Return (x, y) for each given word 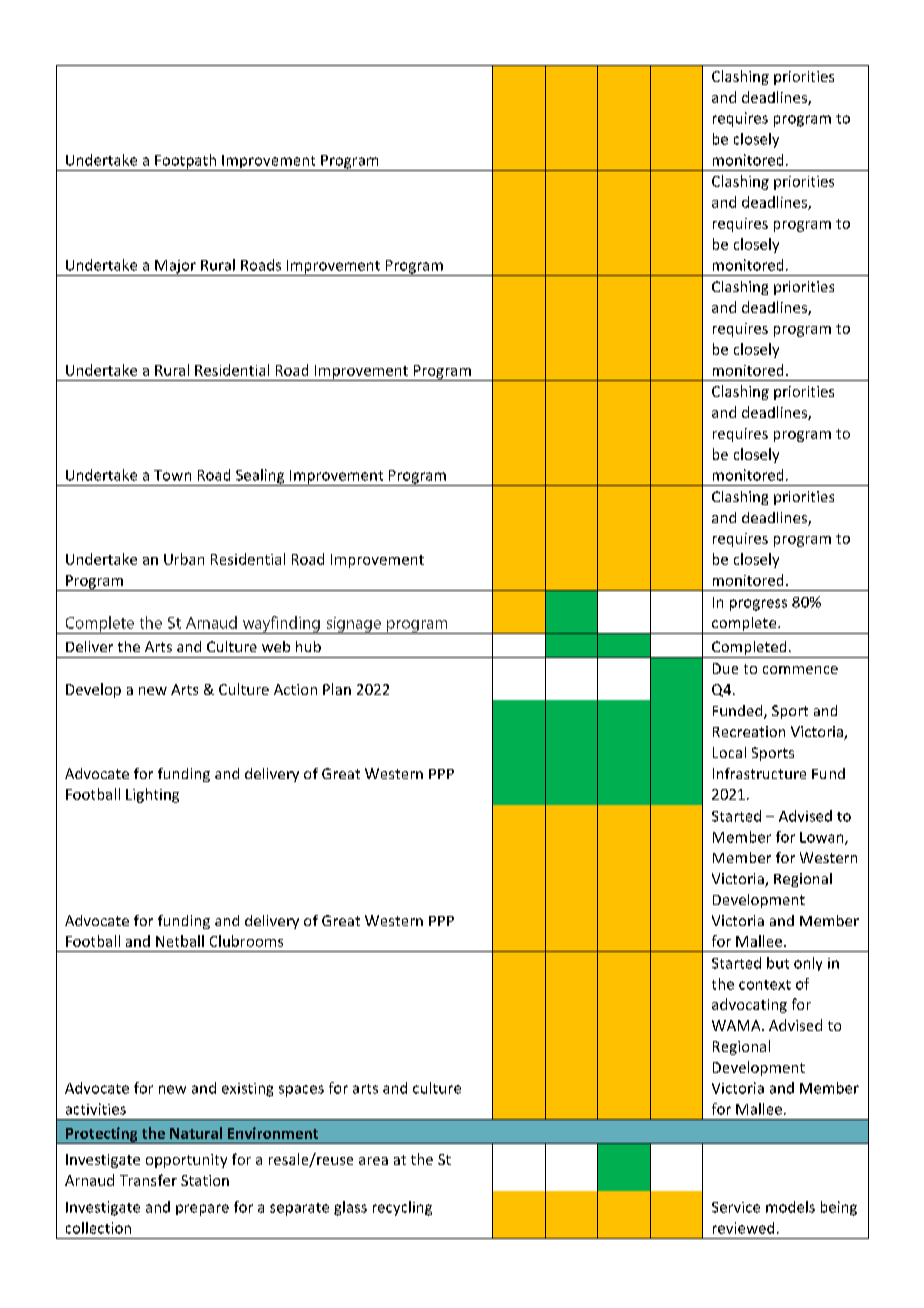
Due (725, 668)
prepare (202, 1210)
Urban (184, 559)
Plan (337, 689)
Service (736, 1207)
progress (758, 605)
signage (353, 625)
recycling (402, 1208)
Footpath (185, 162)
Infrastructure (759, 773)
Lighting (152, 795)
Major (175, 268)
